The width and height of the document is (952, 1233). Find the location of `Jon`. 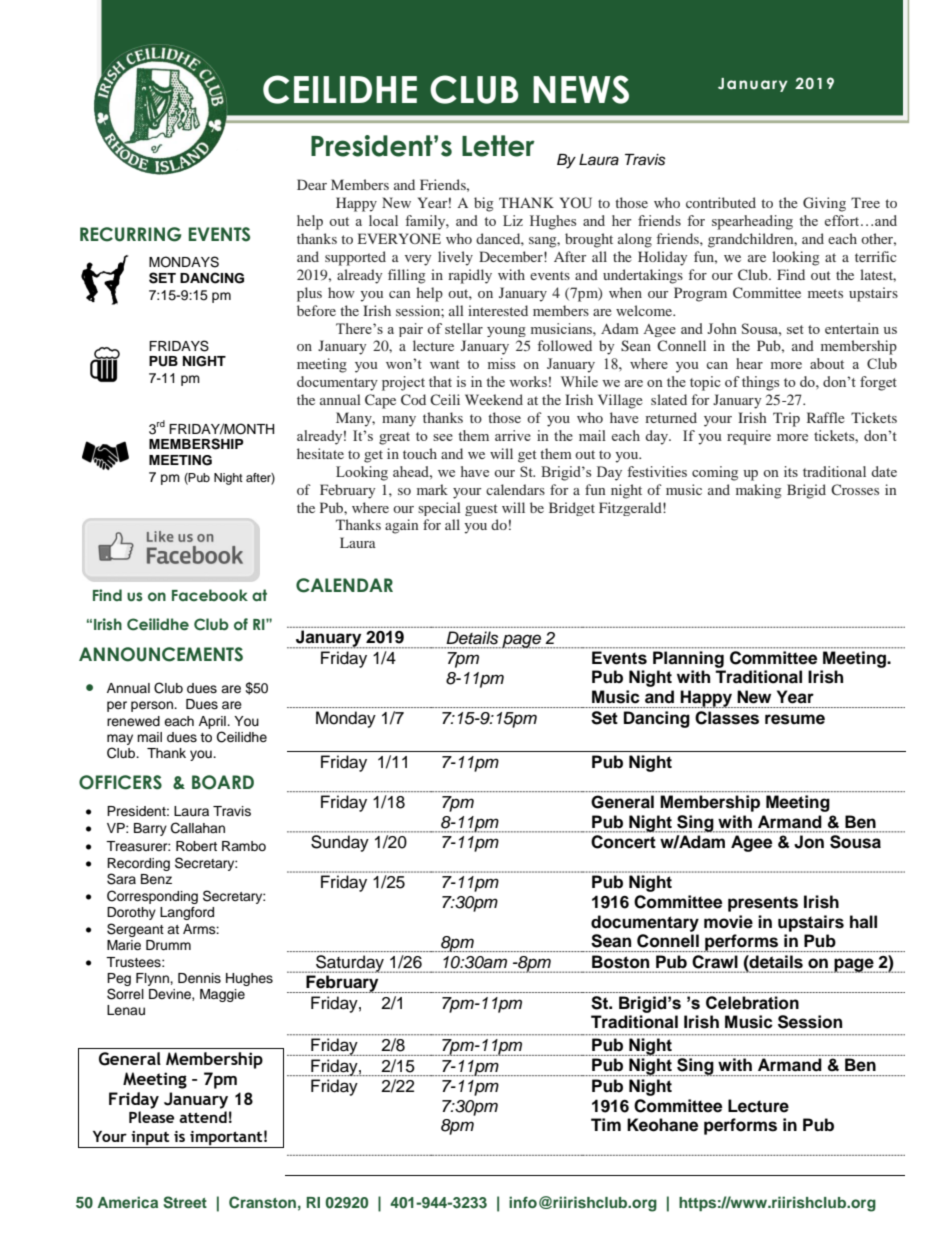

Jon is located at coordinates (809, 842).
